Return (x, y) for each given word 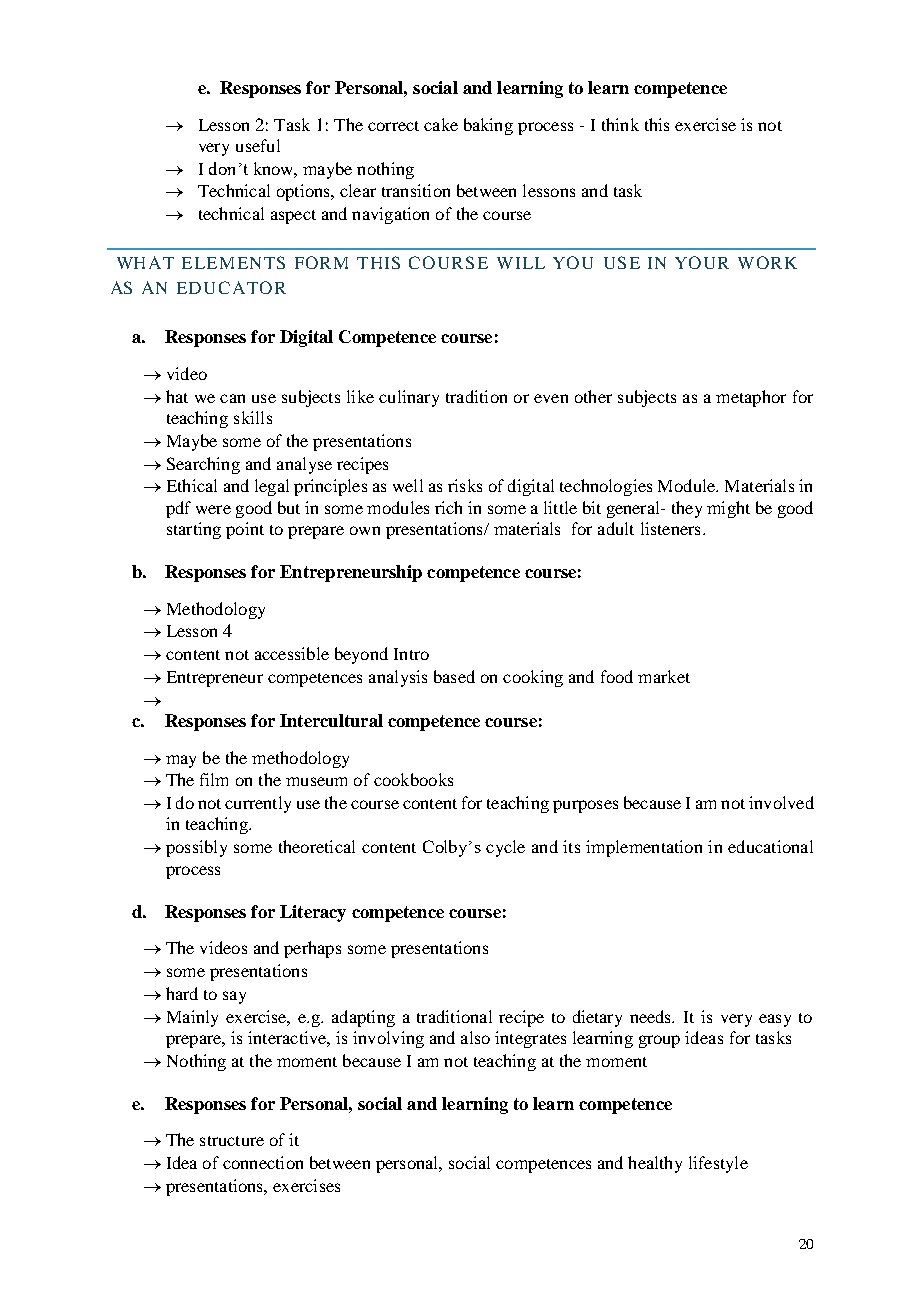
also (475, 1037)
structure (232, 1141)
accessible (292, 653)
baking (488, 126)
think (620, 124)
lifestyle (718, 1164)
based (454, 676)
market (664, 676)
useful (258, 145)
